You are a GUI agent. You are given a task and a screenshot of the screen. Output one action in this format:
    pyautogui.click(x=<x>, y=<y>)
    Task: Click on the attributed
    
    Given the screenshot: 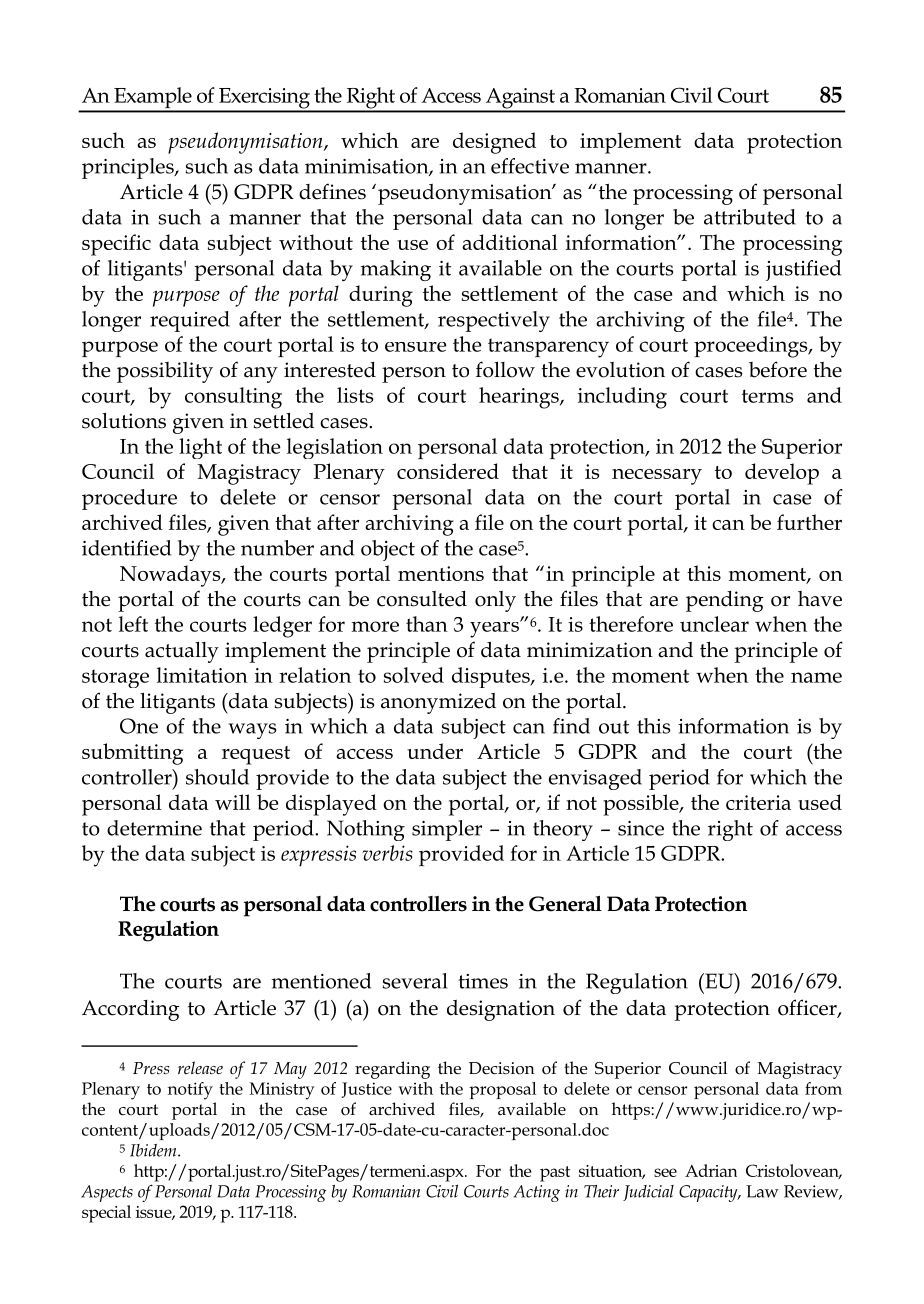 What is the action you would take?
    pyautogui.click(x=750, y=217)
